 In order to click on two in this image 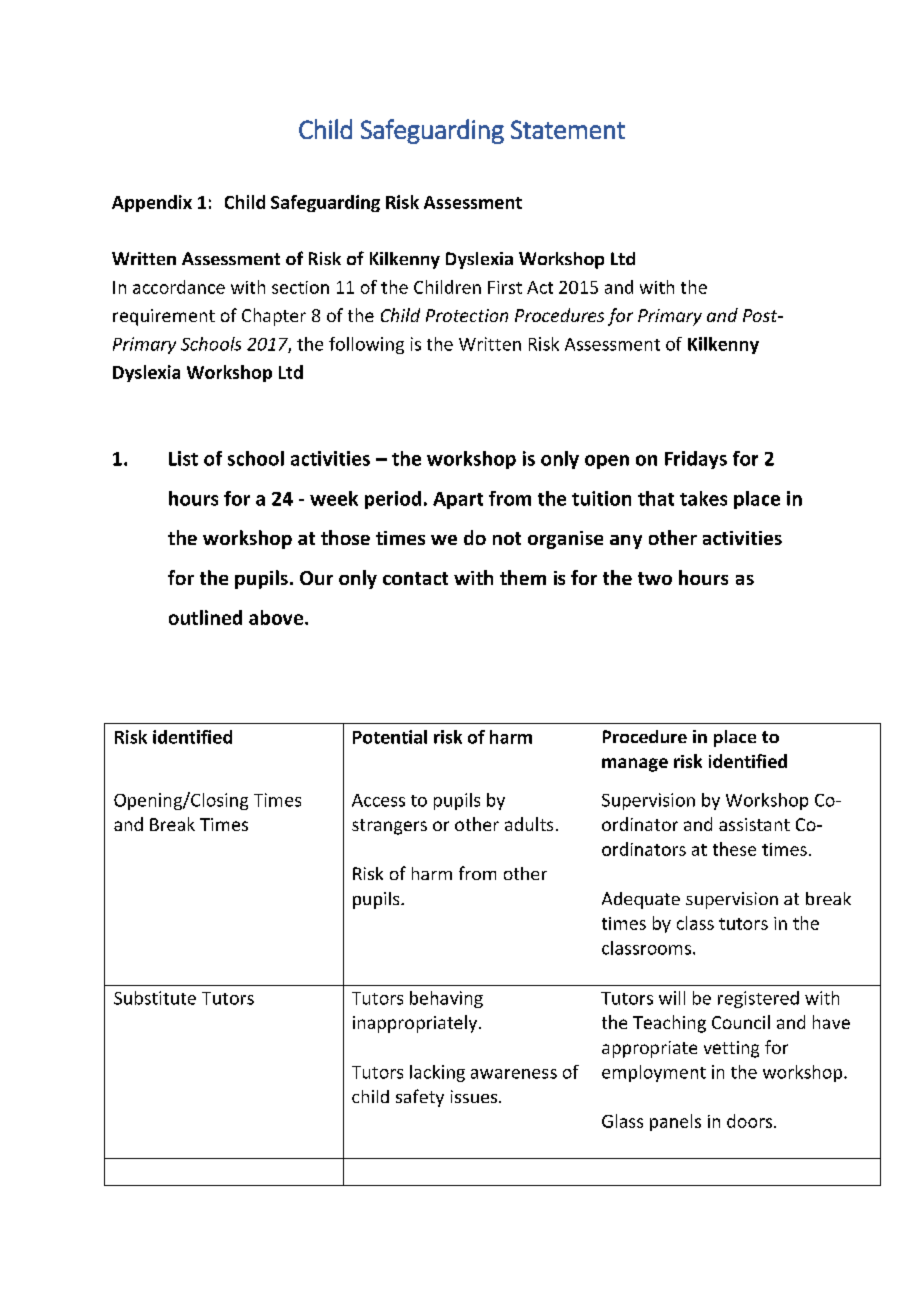, I will do `click(655, 578)`.
